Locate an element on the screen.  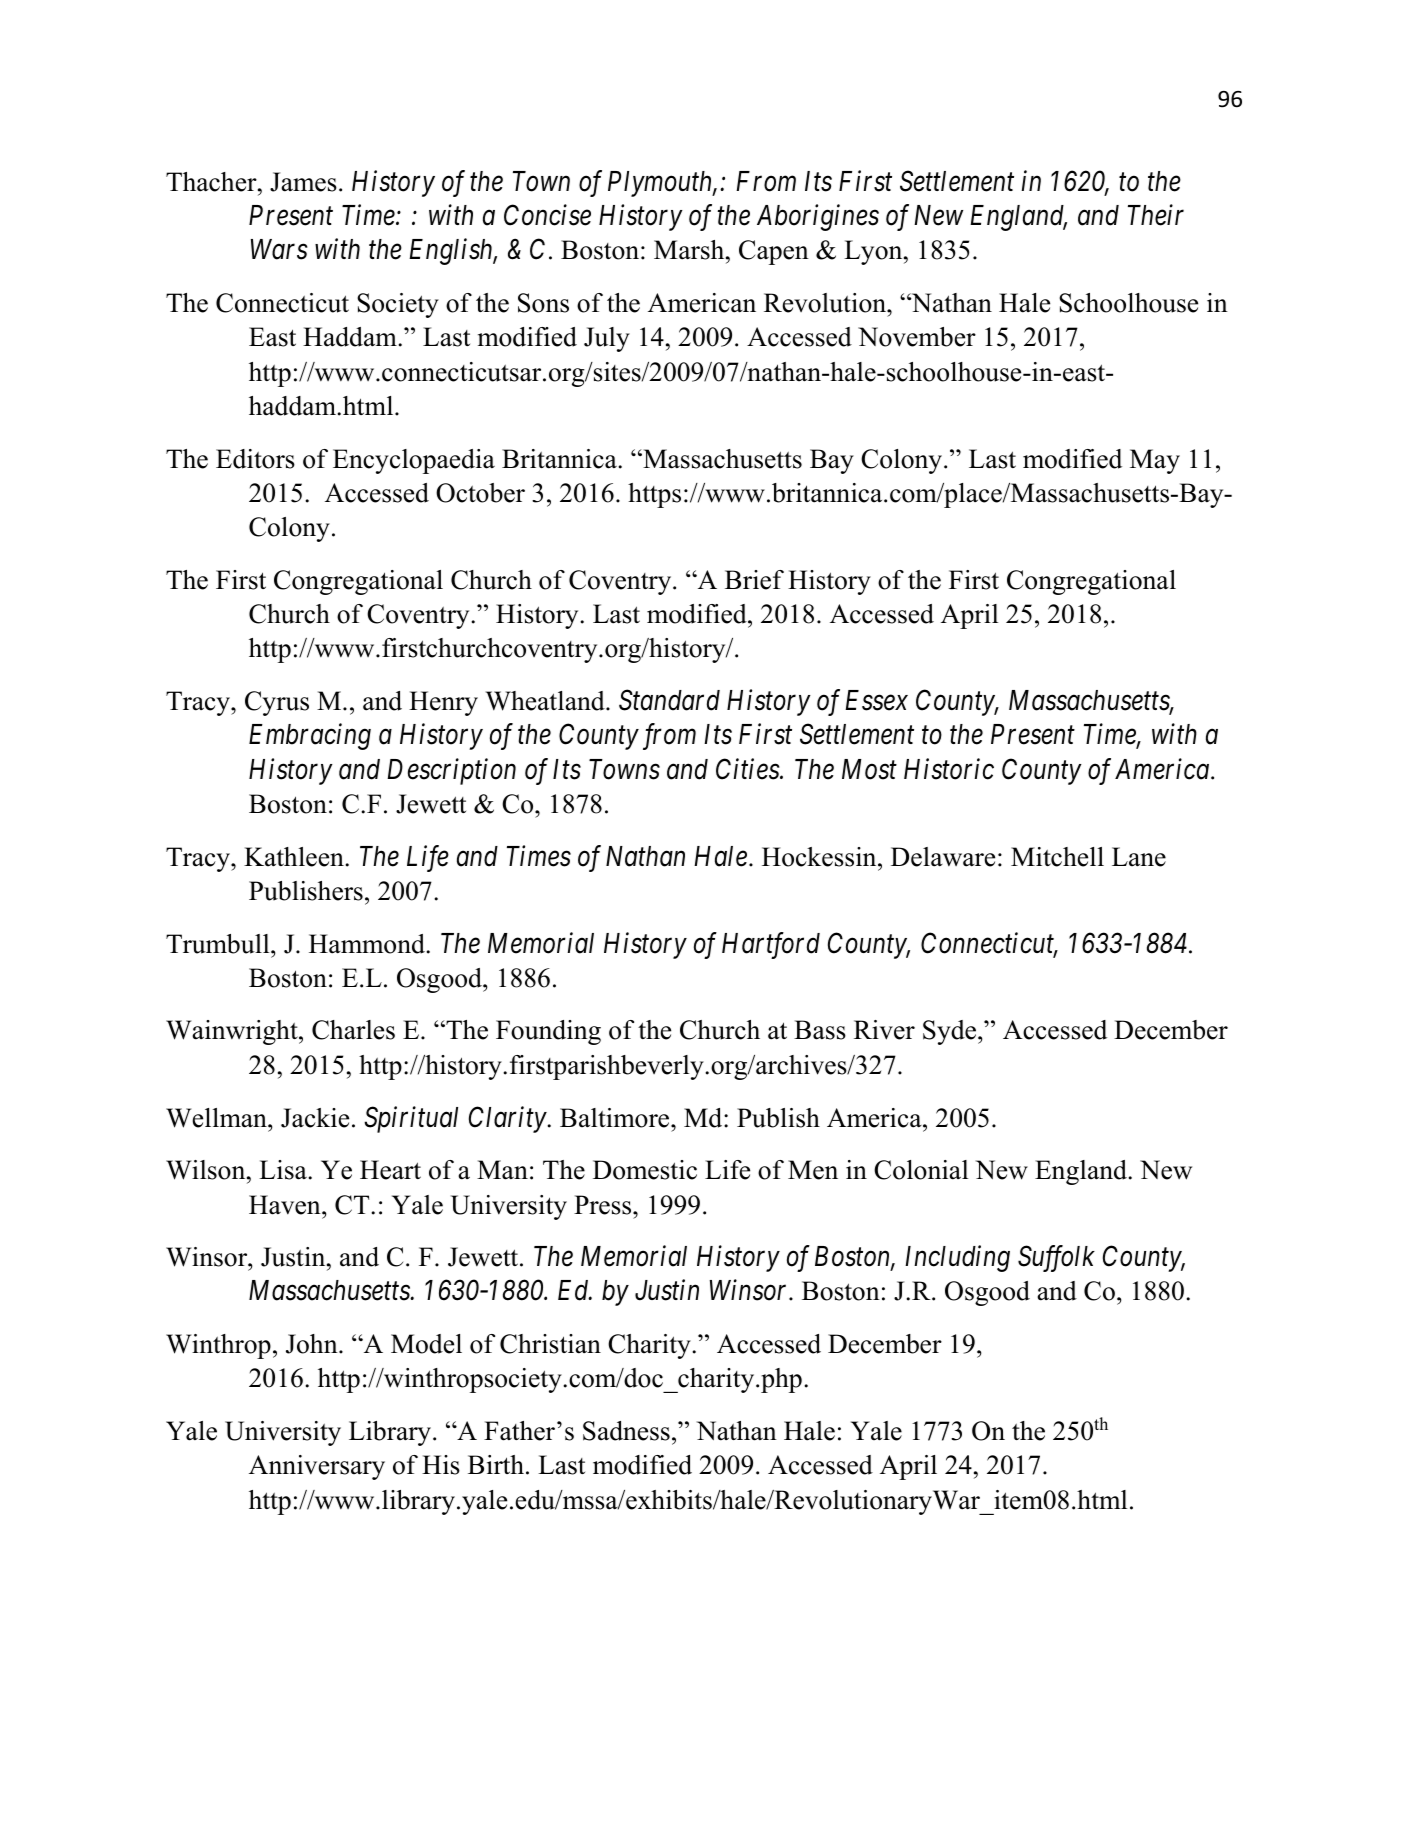
Suffolk is located at coordinates (1056, 1258).
